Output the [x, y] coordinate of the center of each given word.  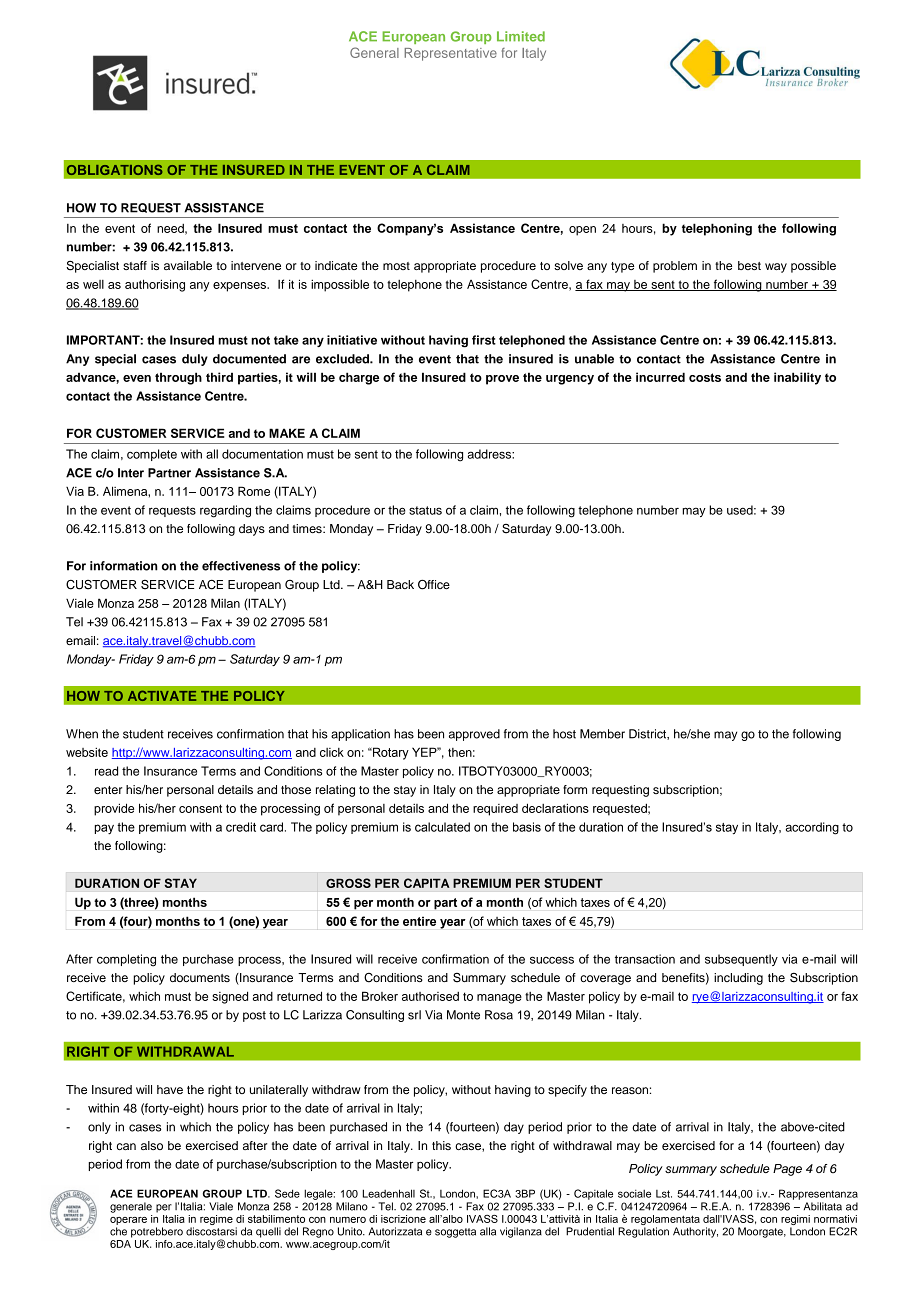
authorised [430, 996]
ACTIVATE [162, 695]
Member [602, 734]
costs [705, 377]
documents [200, 977]
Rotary [390, 753]
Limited [521, 36]
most [396, 266]
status [425, 510]
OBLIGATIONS [115, 169]
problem [675, 267]
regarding [225, 511]
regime [216, 1220]
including [738, 979]
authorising [155, 285]
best [749, 265]
